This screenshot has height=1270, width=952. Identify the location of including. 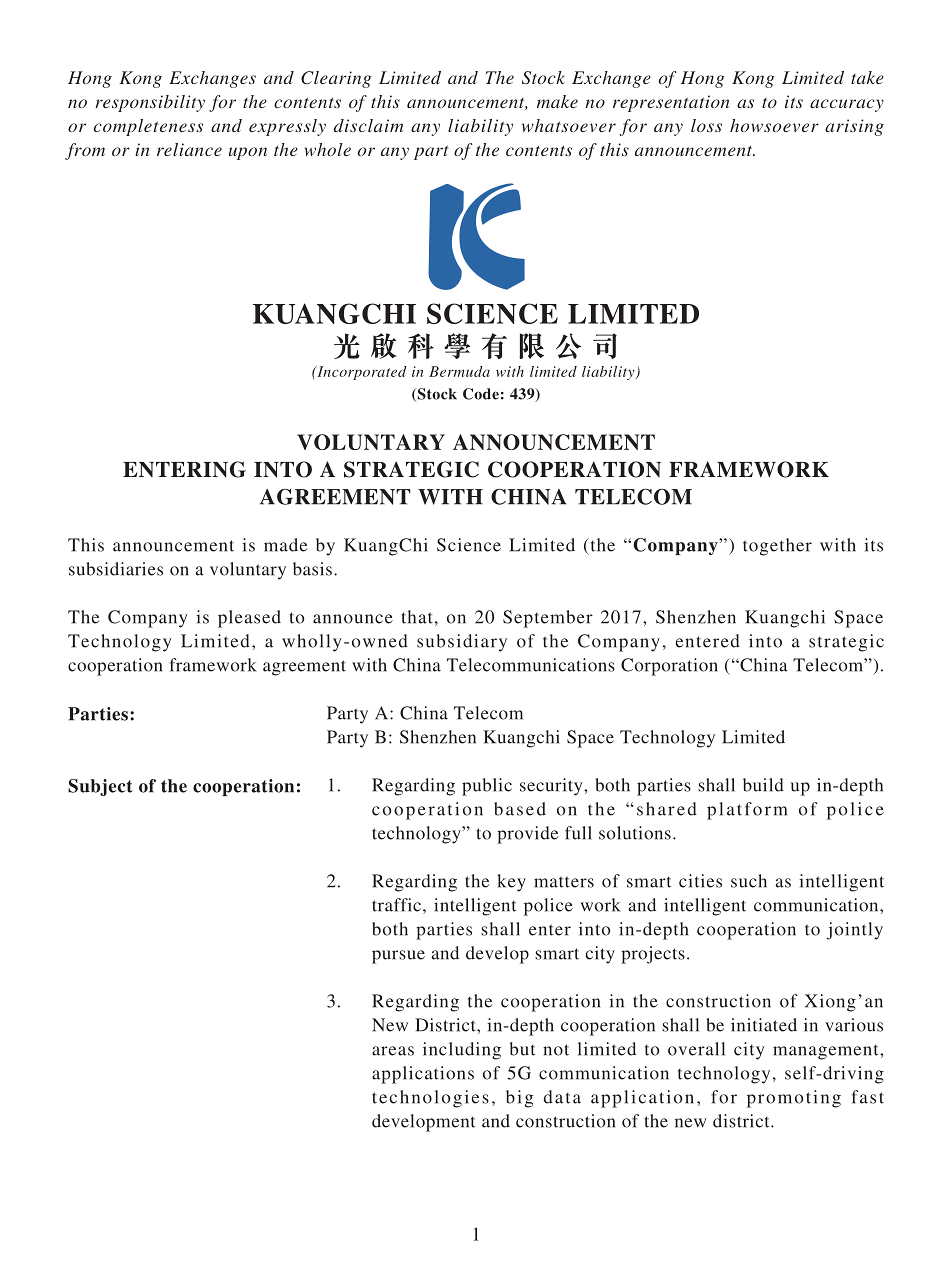
(462, 1051).
